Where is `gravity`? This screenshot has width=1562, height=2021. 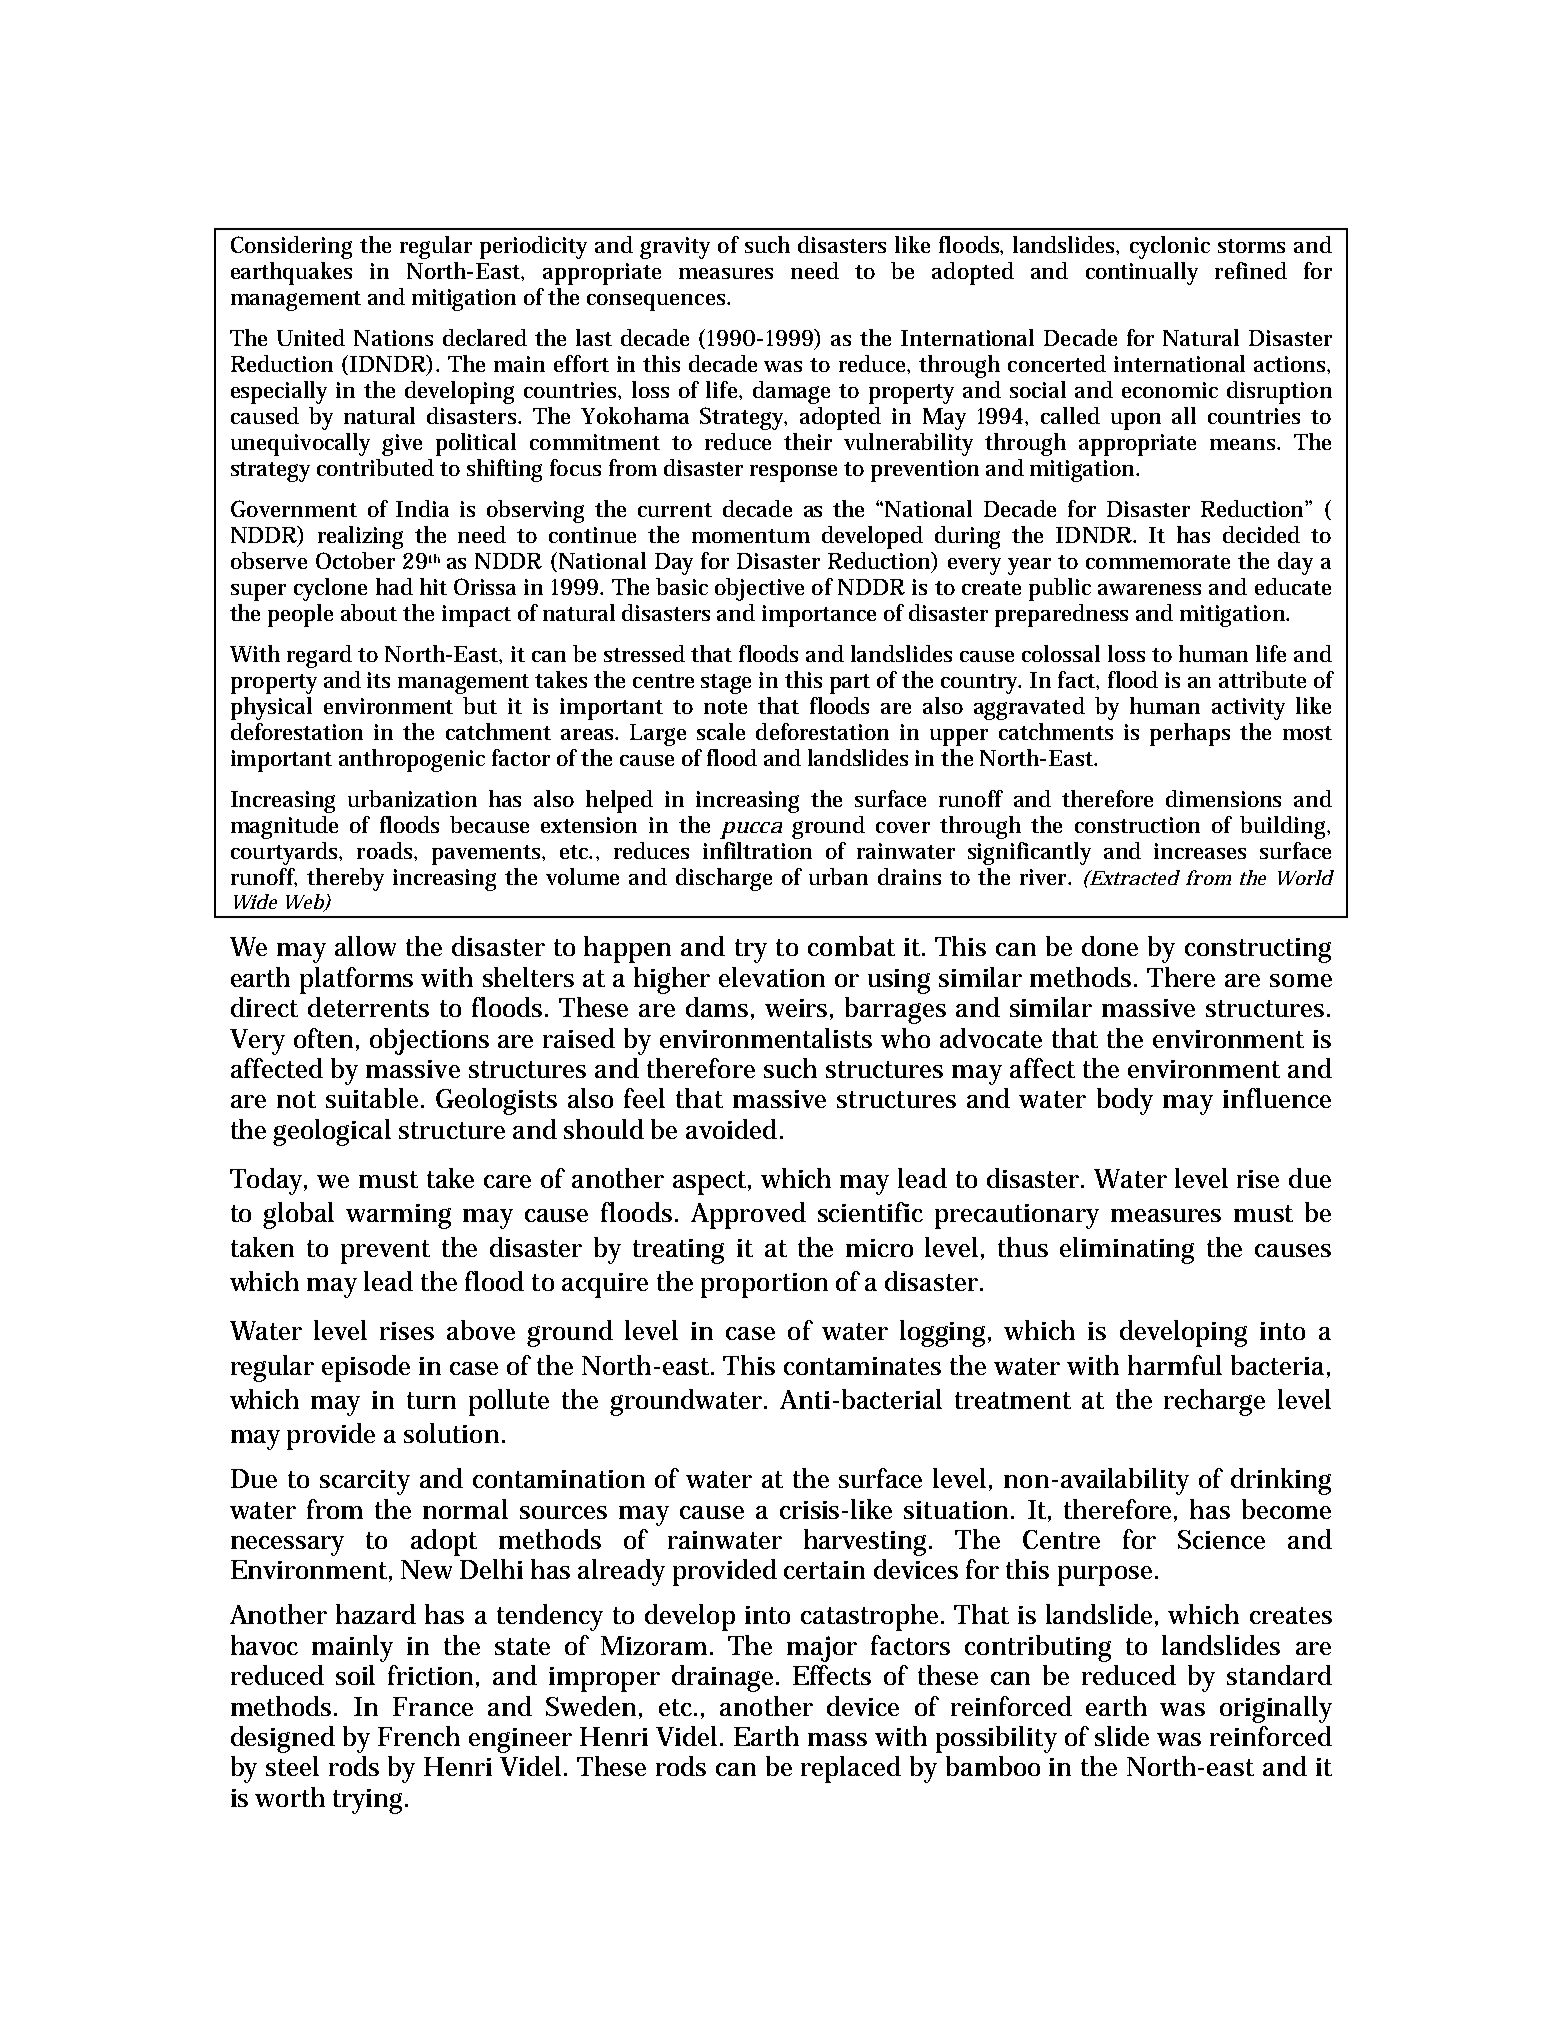 gravity is located at coordinates (675, 248).
